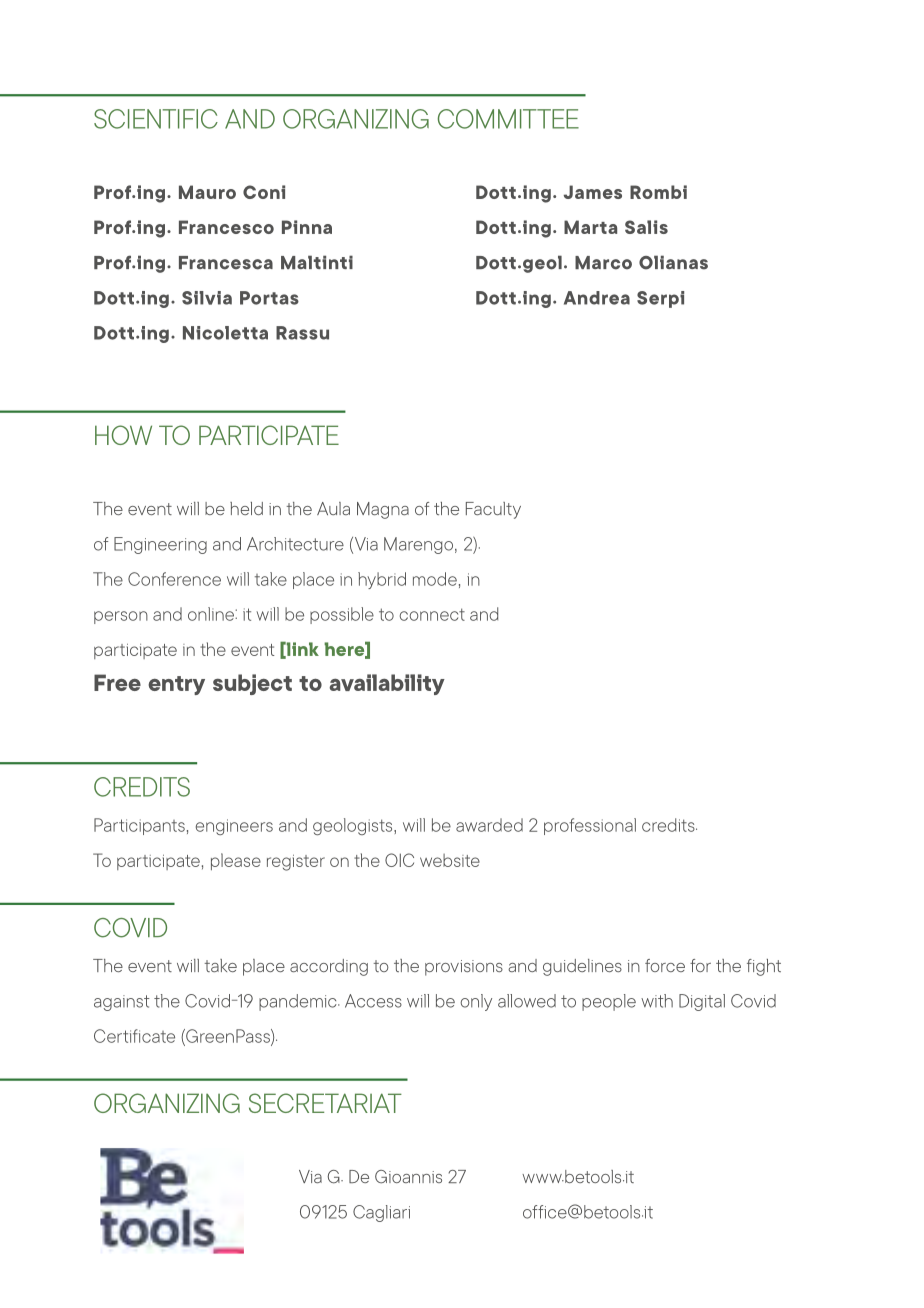  What do you see at coordinates (508, 119) in the screenshot?
I see `COMMITTEE` at bounding box center [508, 119].
